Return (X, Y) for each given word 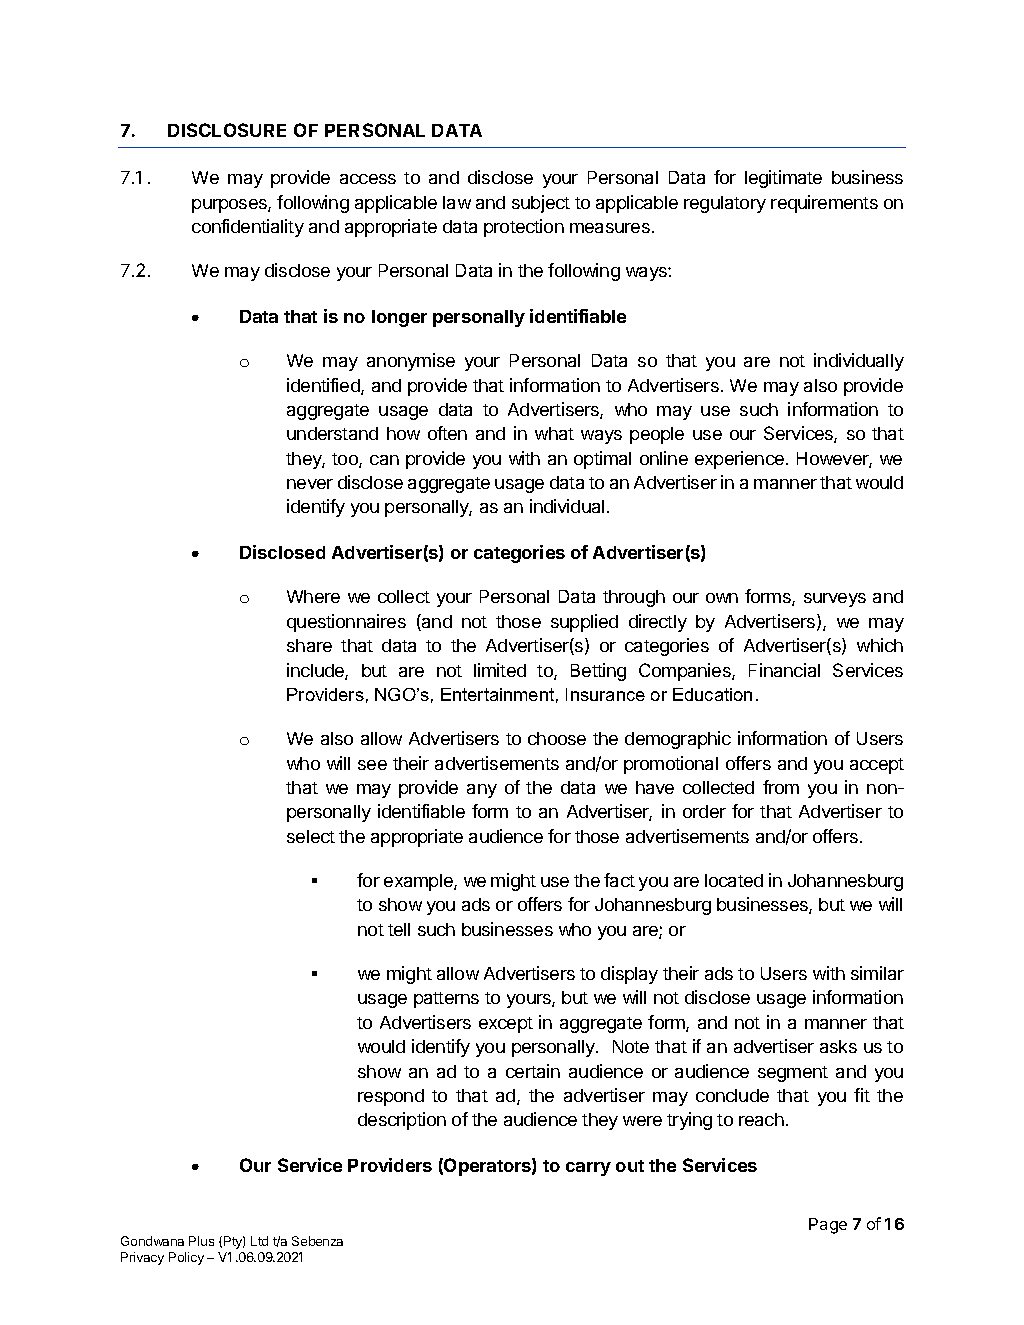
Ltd (259, 1241)
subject (541, 204)
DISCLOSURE (227, 130)
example (419, 882)
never (310, 484)
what (554, 433)
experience (739, 460)
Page (828, 1226)
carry (588, 1169)
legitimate (783, 179)
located (734, 880)
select (311, 836)
